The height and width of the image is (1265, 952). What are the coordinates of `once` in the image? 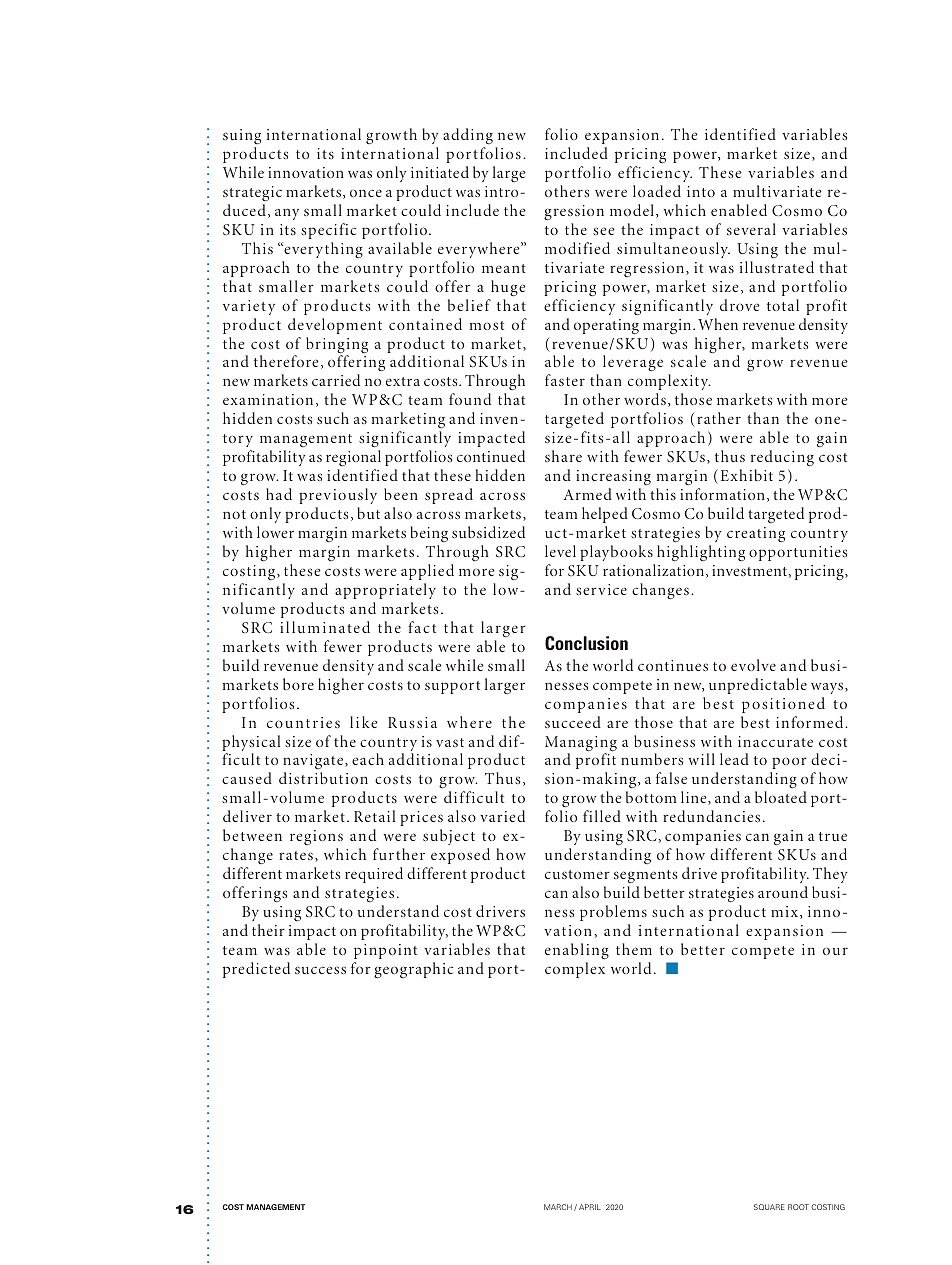 It's located at (366, 193).
